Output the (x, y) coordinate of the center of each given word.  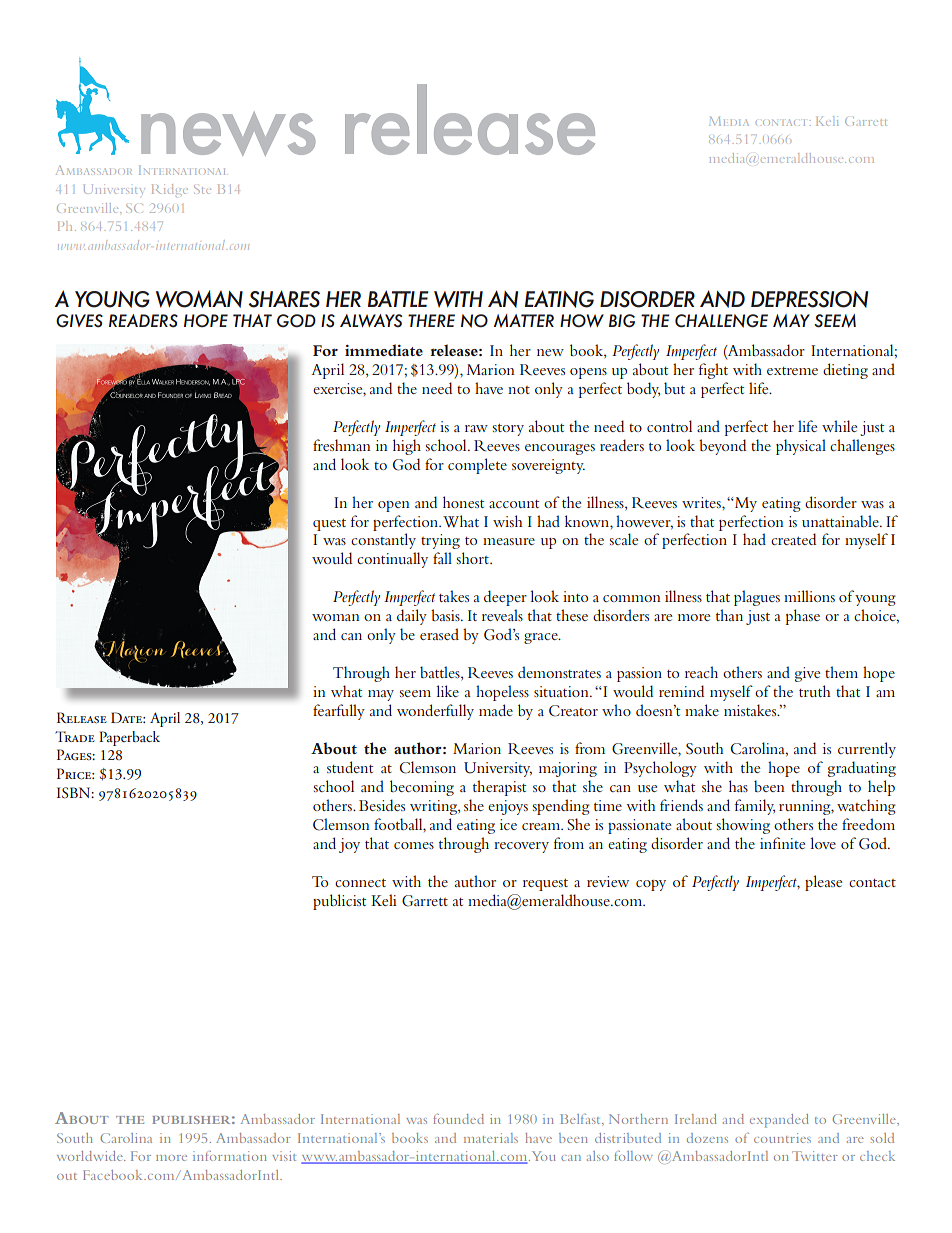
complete (477, 466)
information (230, 1156)
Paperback (129, 738)
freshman (342, 445)
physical (801, 447)
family (755, 807)
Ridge (170, 189)
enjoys (508, 807)
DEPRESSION (809, 299)
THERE (431, 320)
